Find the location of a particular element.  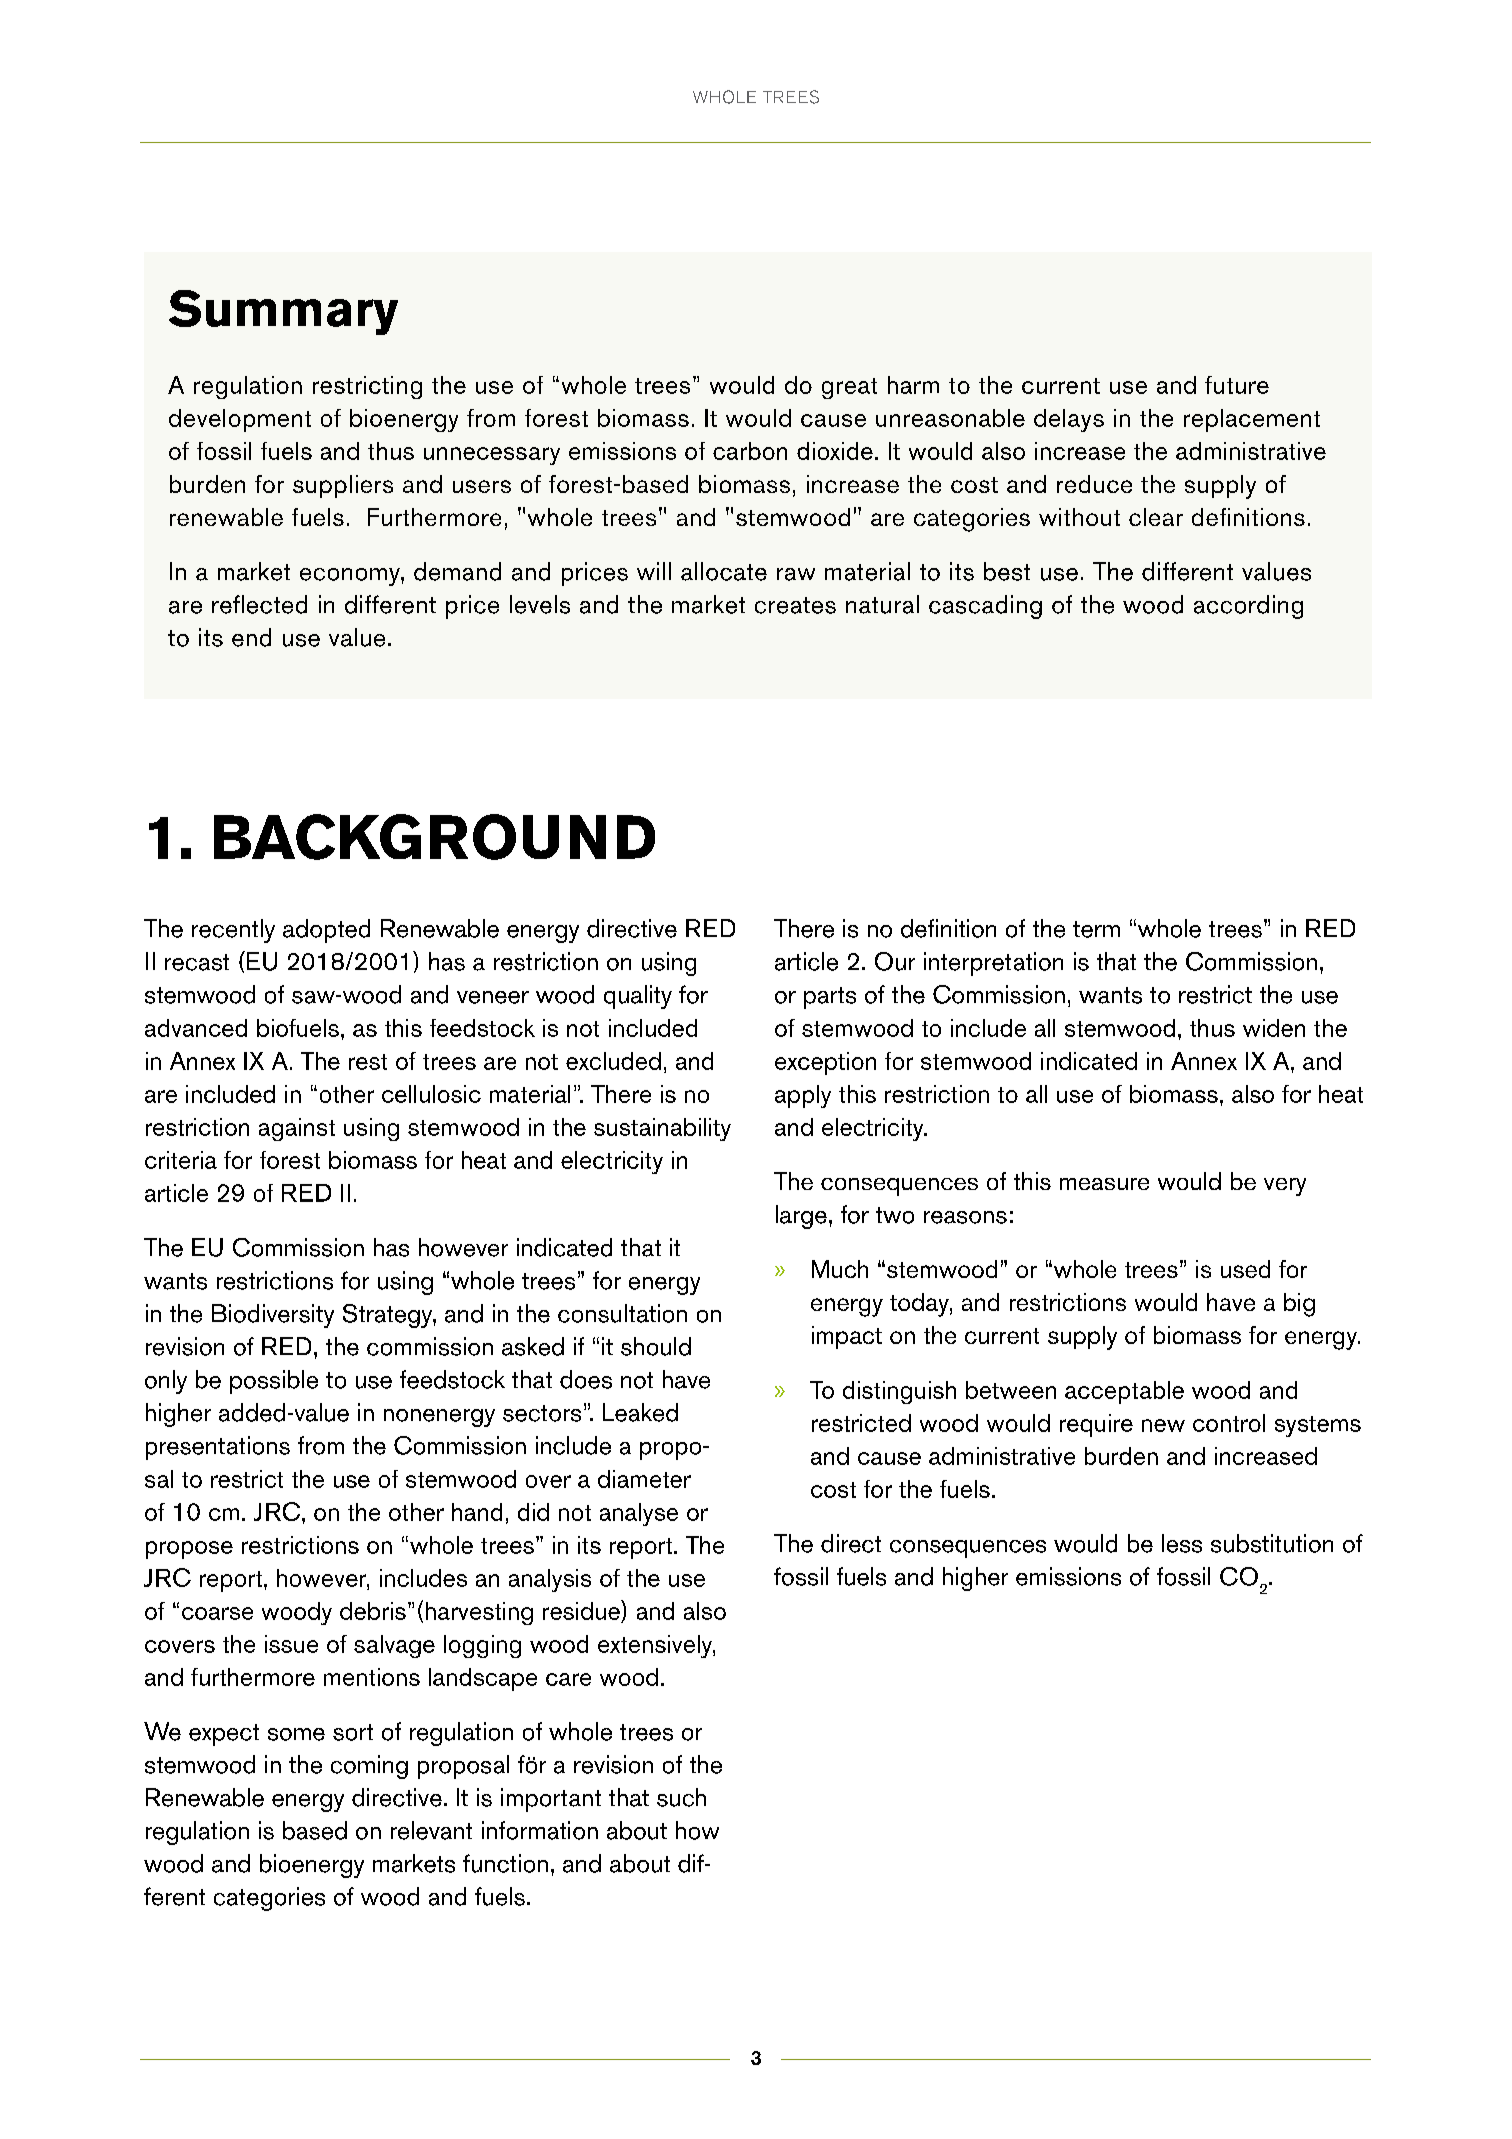

against is located at coordinates (297, 1129).
